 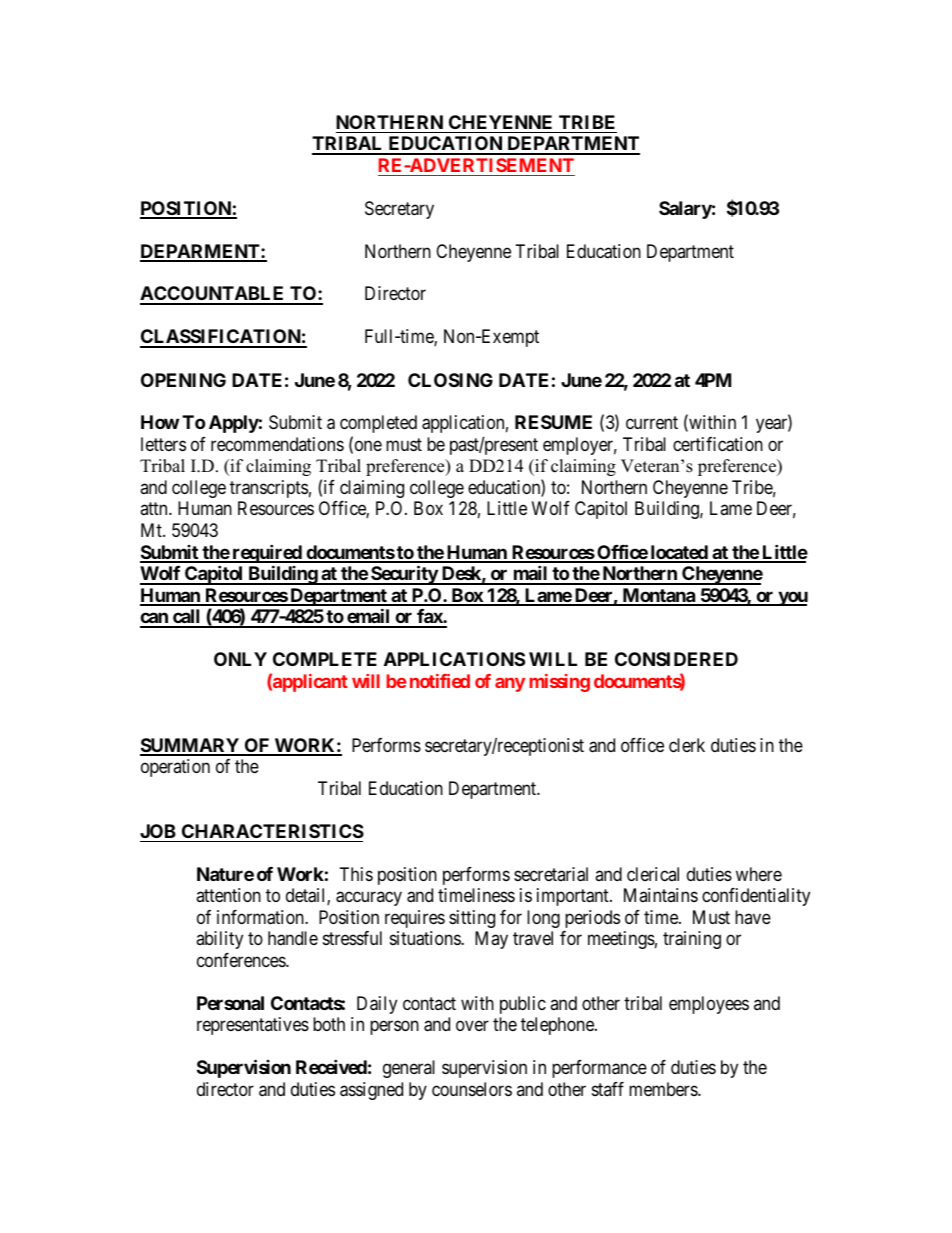 I want to click on CLOSING, so click(x=450, y=380).
